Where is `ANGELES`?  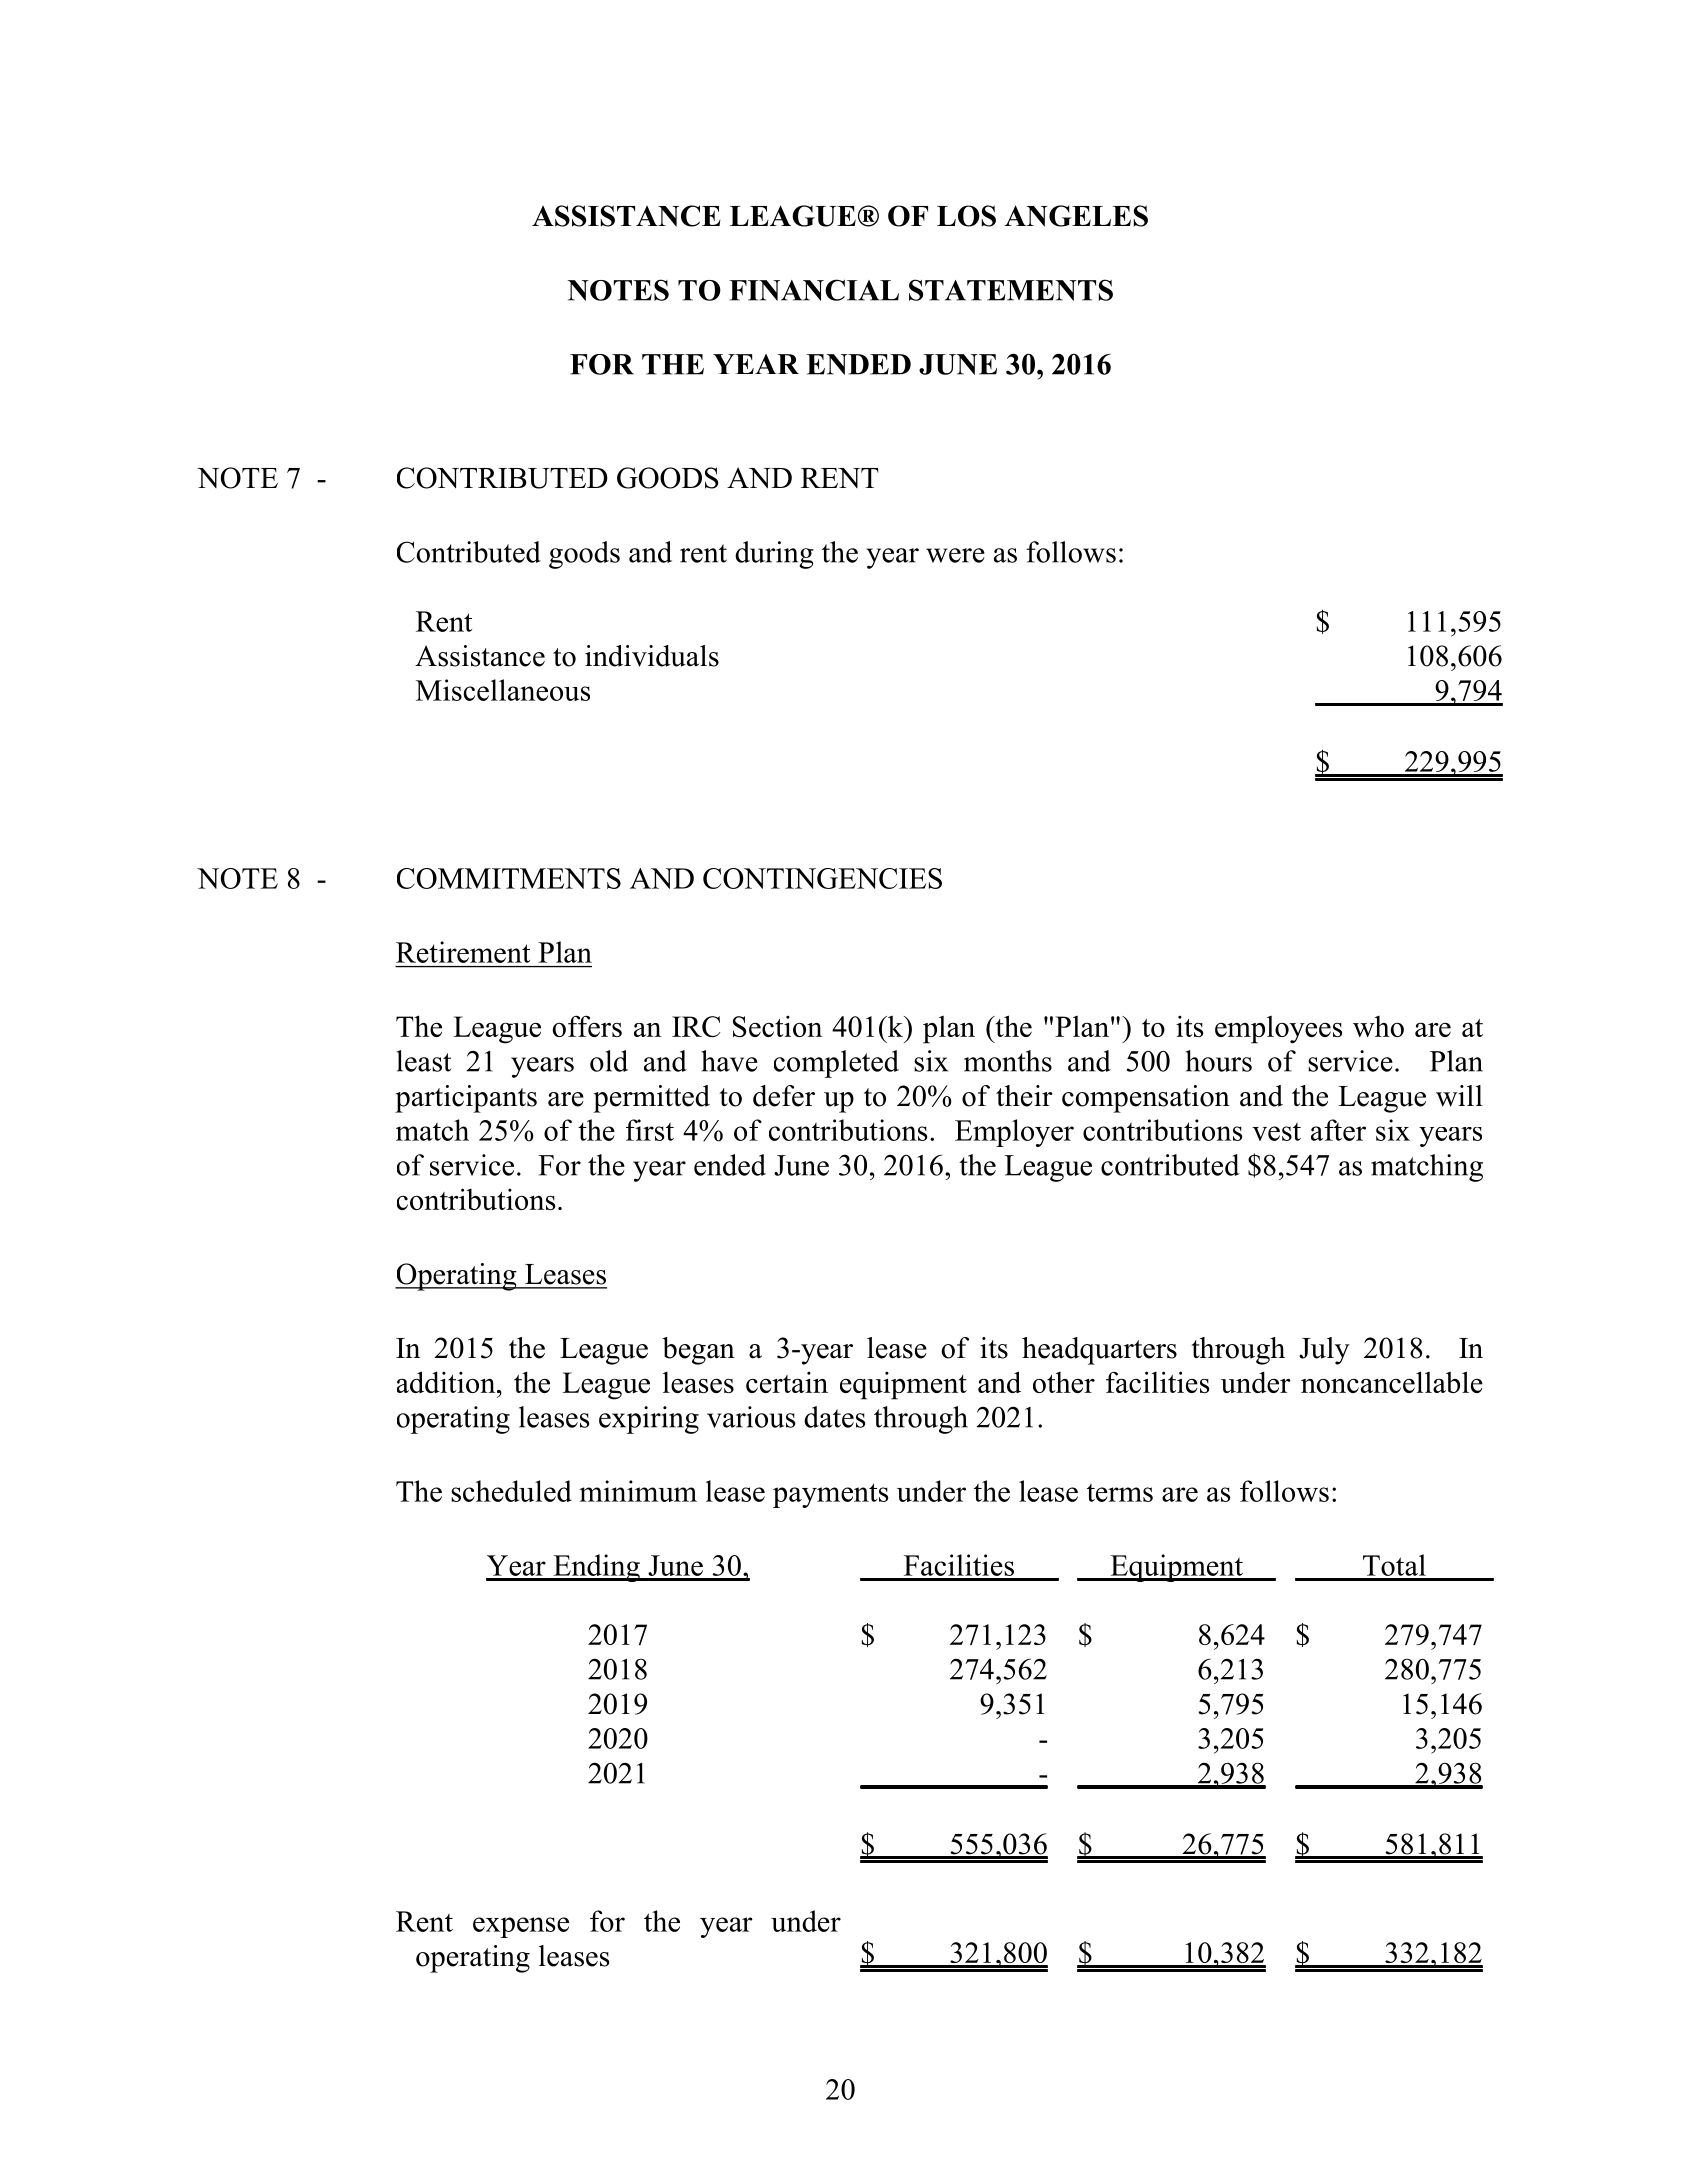 ANGELES is located at coordinates (1076, 216).
